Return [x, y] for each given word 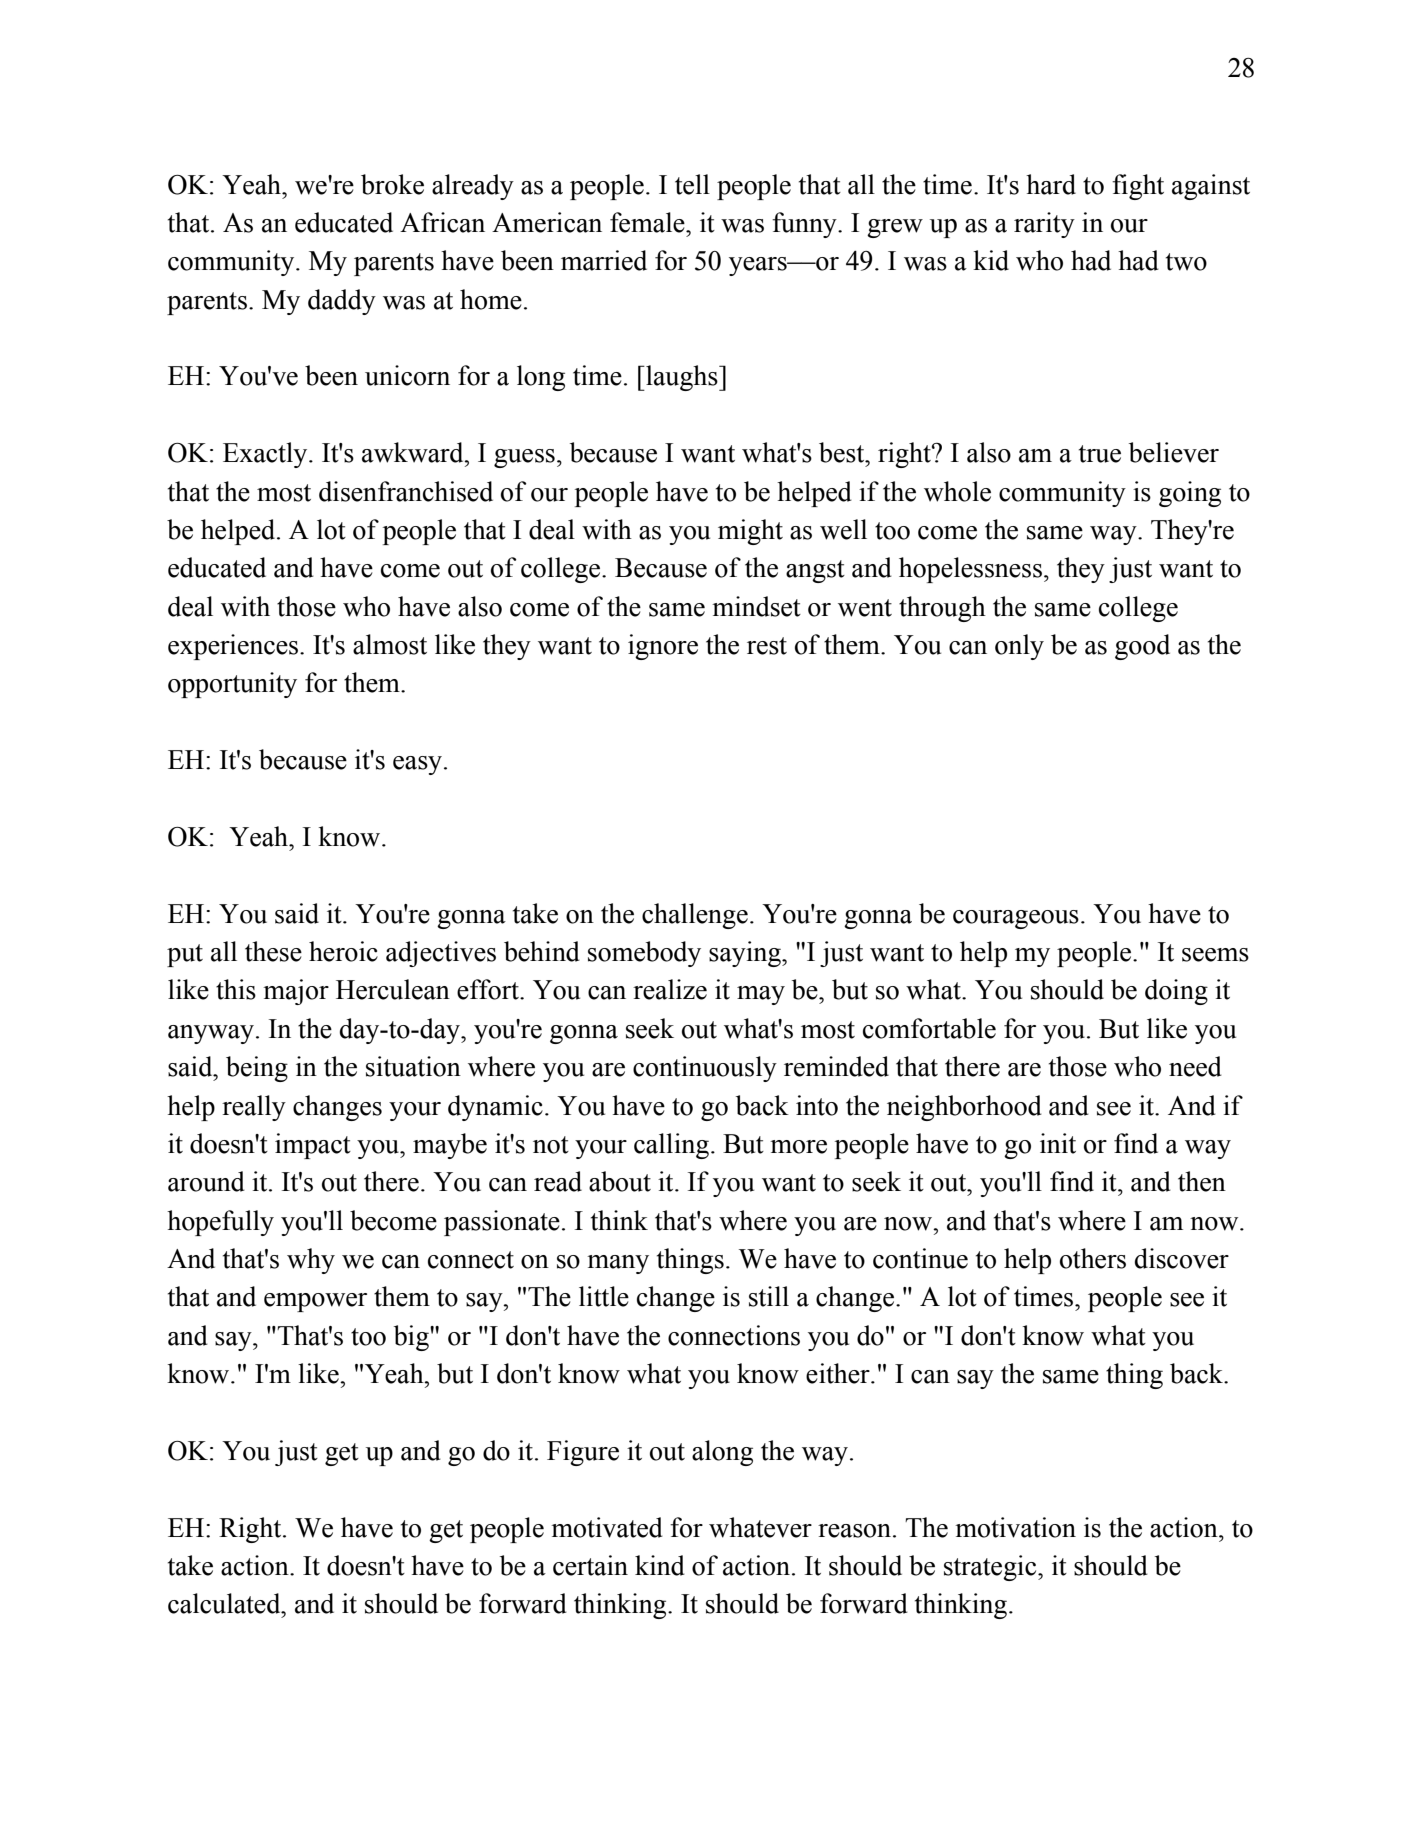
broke [392, 184]
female [648, 222]
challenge [695, 916]
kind [660, 1565]
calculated [225, 1603]
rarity [1044, 225]
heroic [343, 951]
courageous [1016, 919]
